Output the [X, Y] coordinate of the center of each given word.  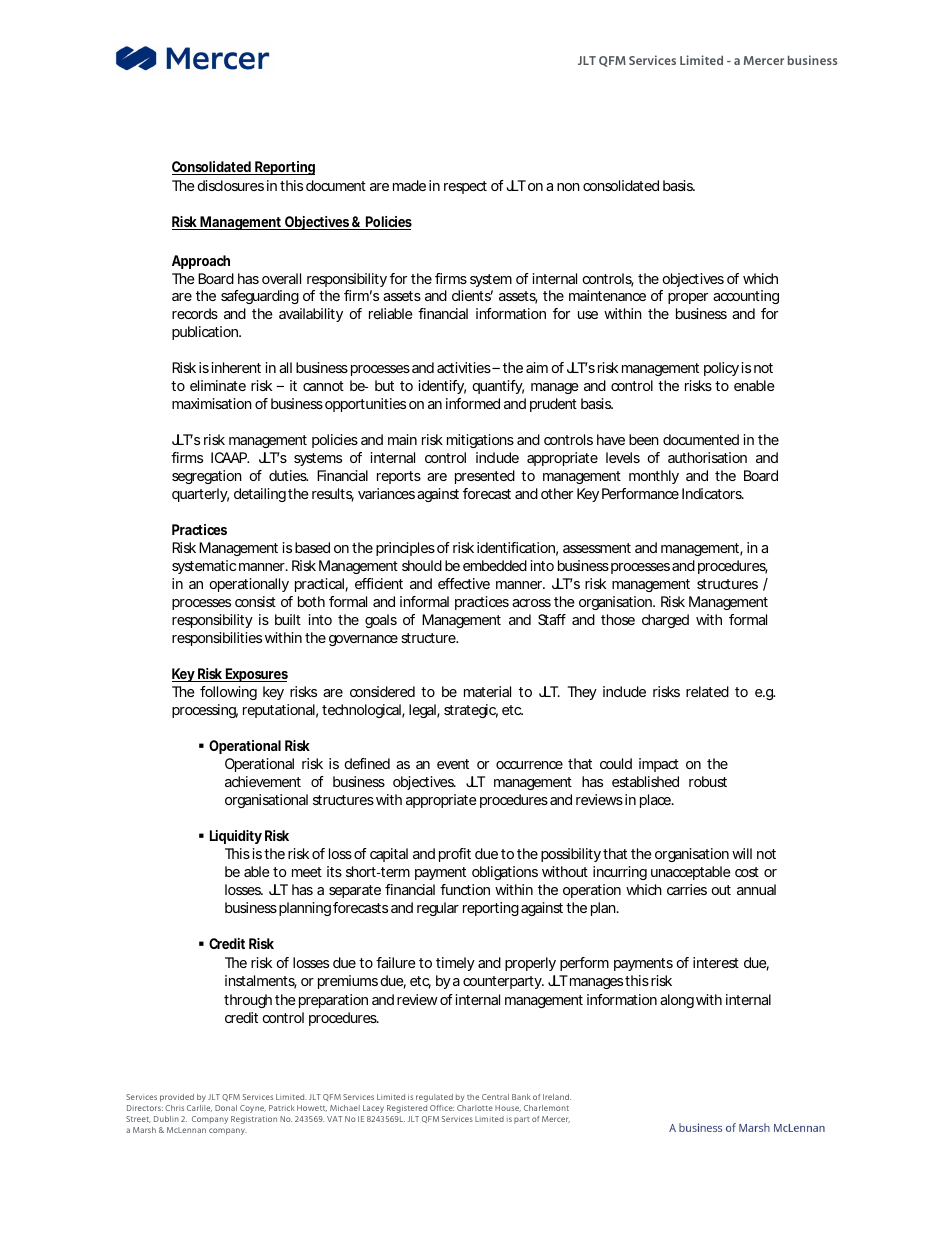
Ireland [557, 1097]
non [568, 187]
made [409, 185]
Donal [226, 1108]
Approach [201, 262]
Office [442, 1108]
